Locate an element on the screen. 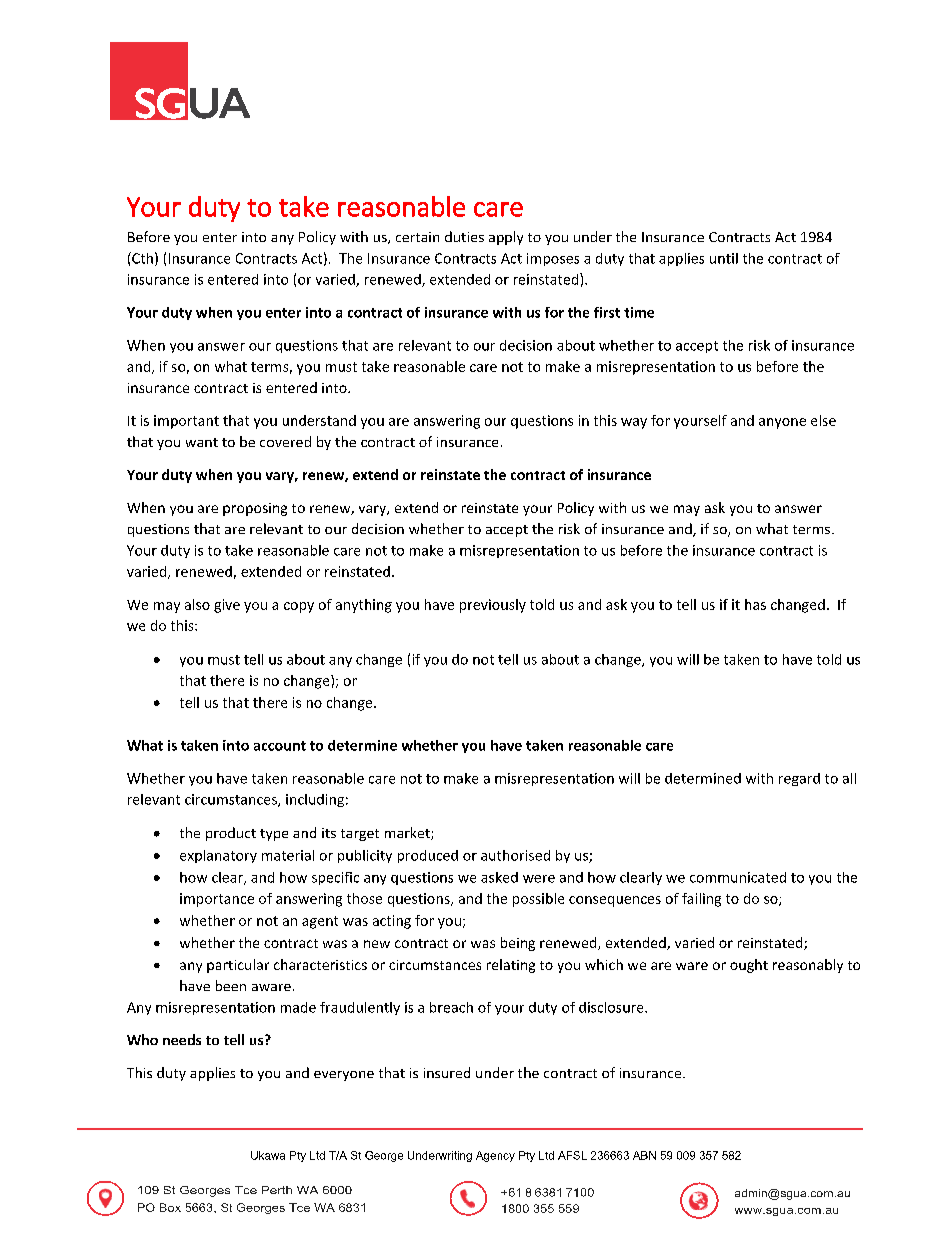  ABN is located at coordinates (644, 1155).
